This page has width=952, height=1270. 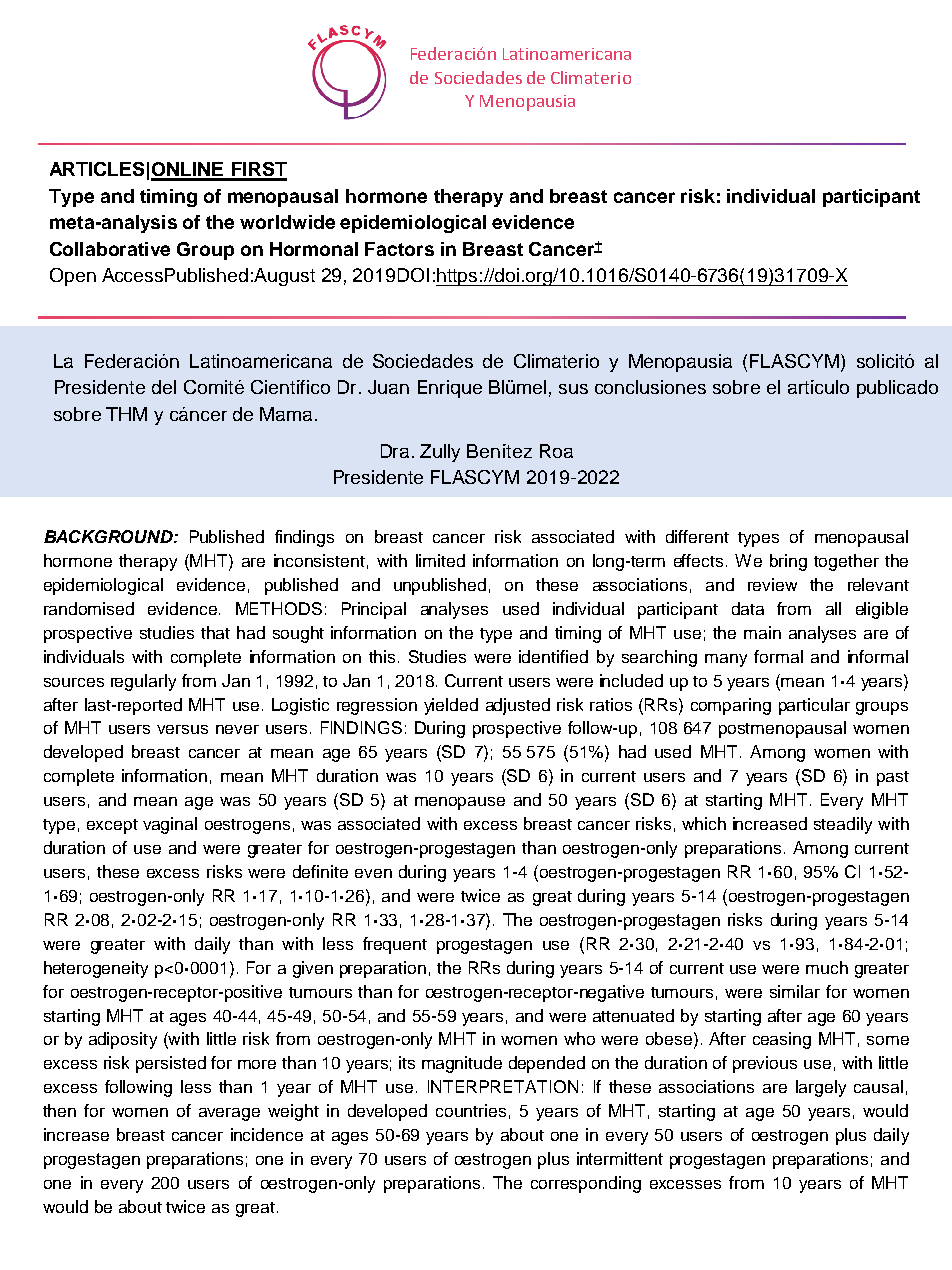 I want to click on much, so click(x=827, y=967).
